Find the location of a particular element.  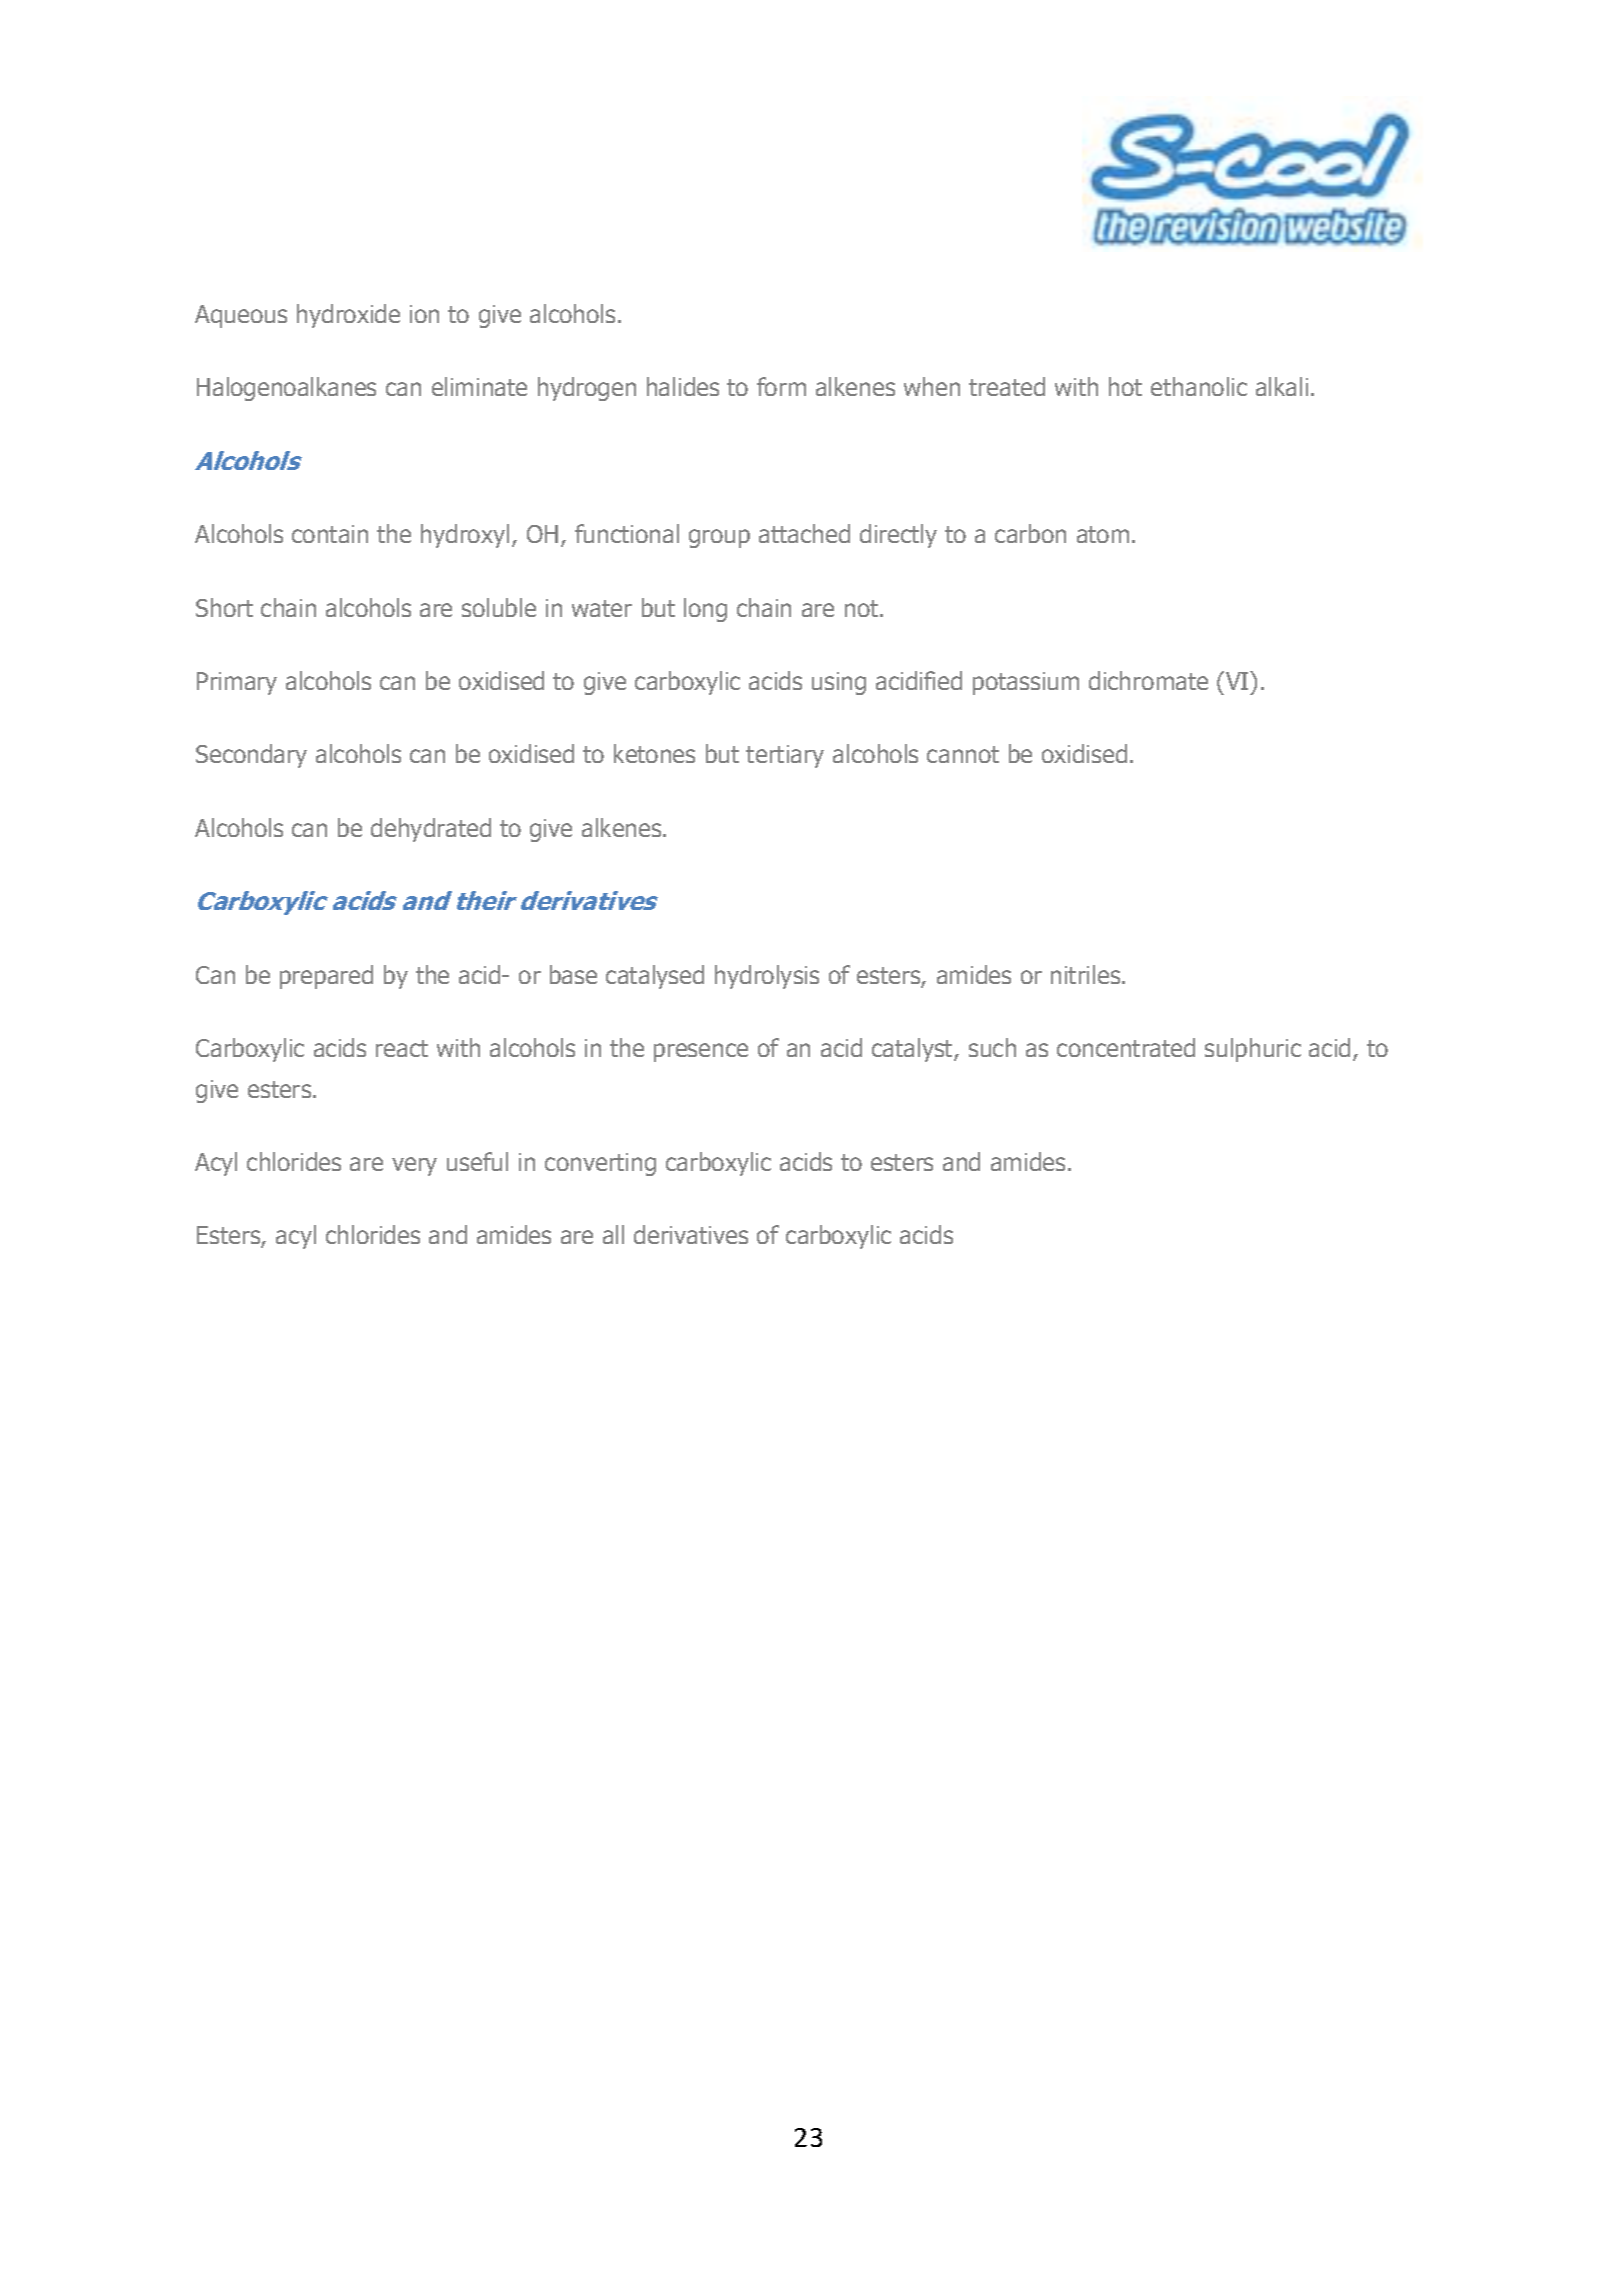

hot is located at coordinates (1125, 386).
